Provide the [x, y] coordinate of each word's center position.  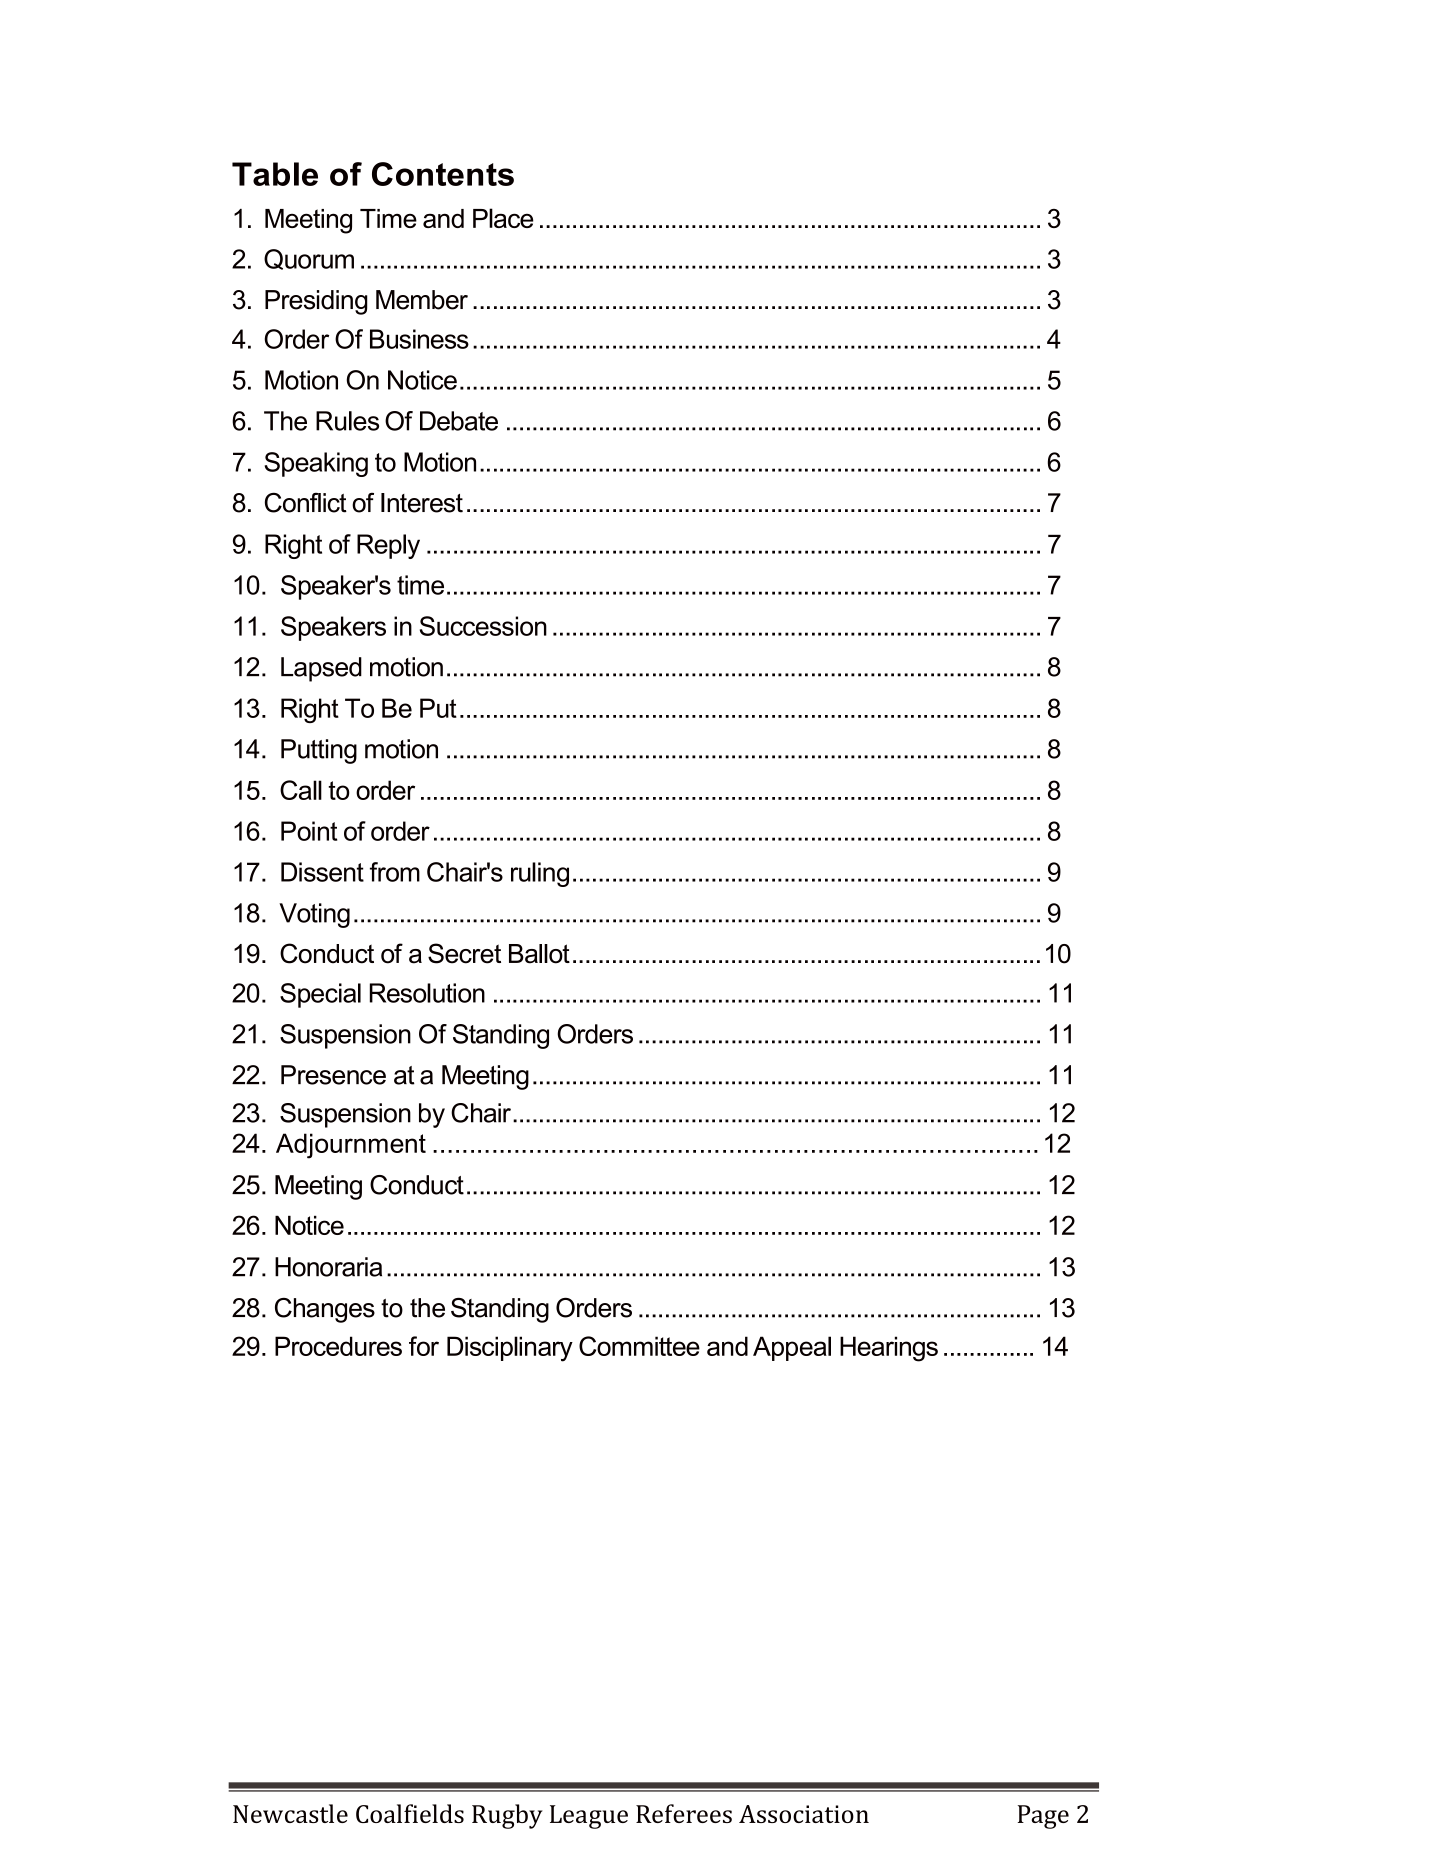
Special [320, 995]
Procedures [338, 1346]
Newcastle [290, 1813]
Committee [639, 1346]
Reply [388, 546]
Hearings [889, 1349]
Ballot [539, 954]
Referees [684, 1813]
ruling [540, 874]
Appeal [792, 1348]
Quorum [309, 259]
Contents [443, 174]
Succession [483, 626]
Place [503, 218]
